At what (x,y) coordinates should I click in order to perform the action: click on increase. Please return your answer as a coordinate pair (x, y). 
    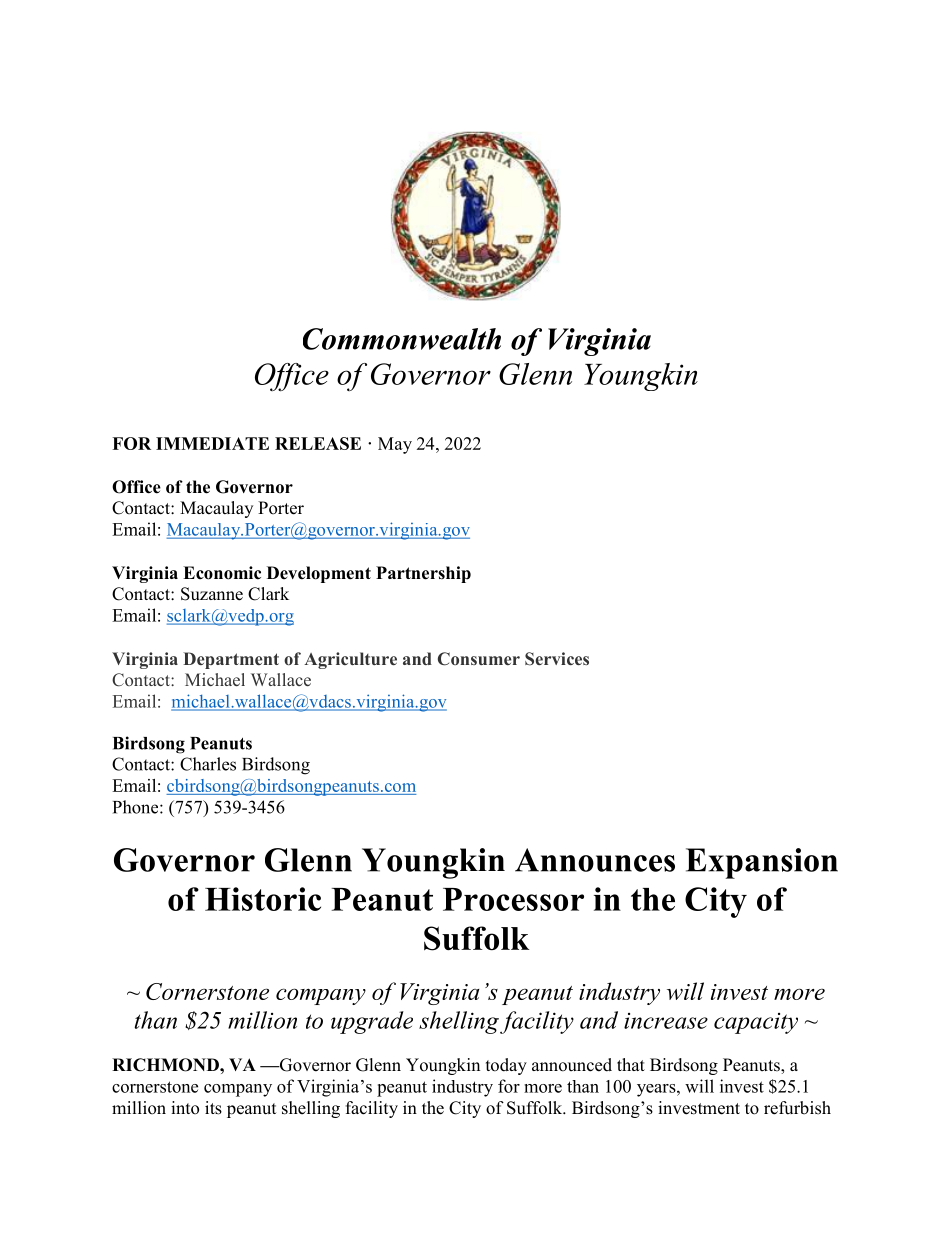
    Looking at the image, I should click on (666, 1021).
